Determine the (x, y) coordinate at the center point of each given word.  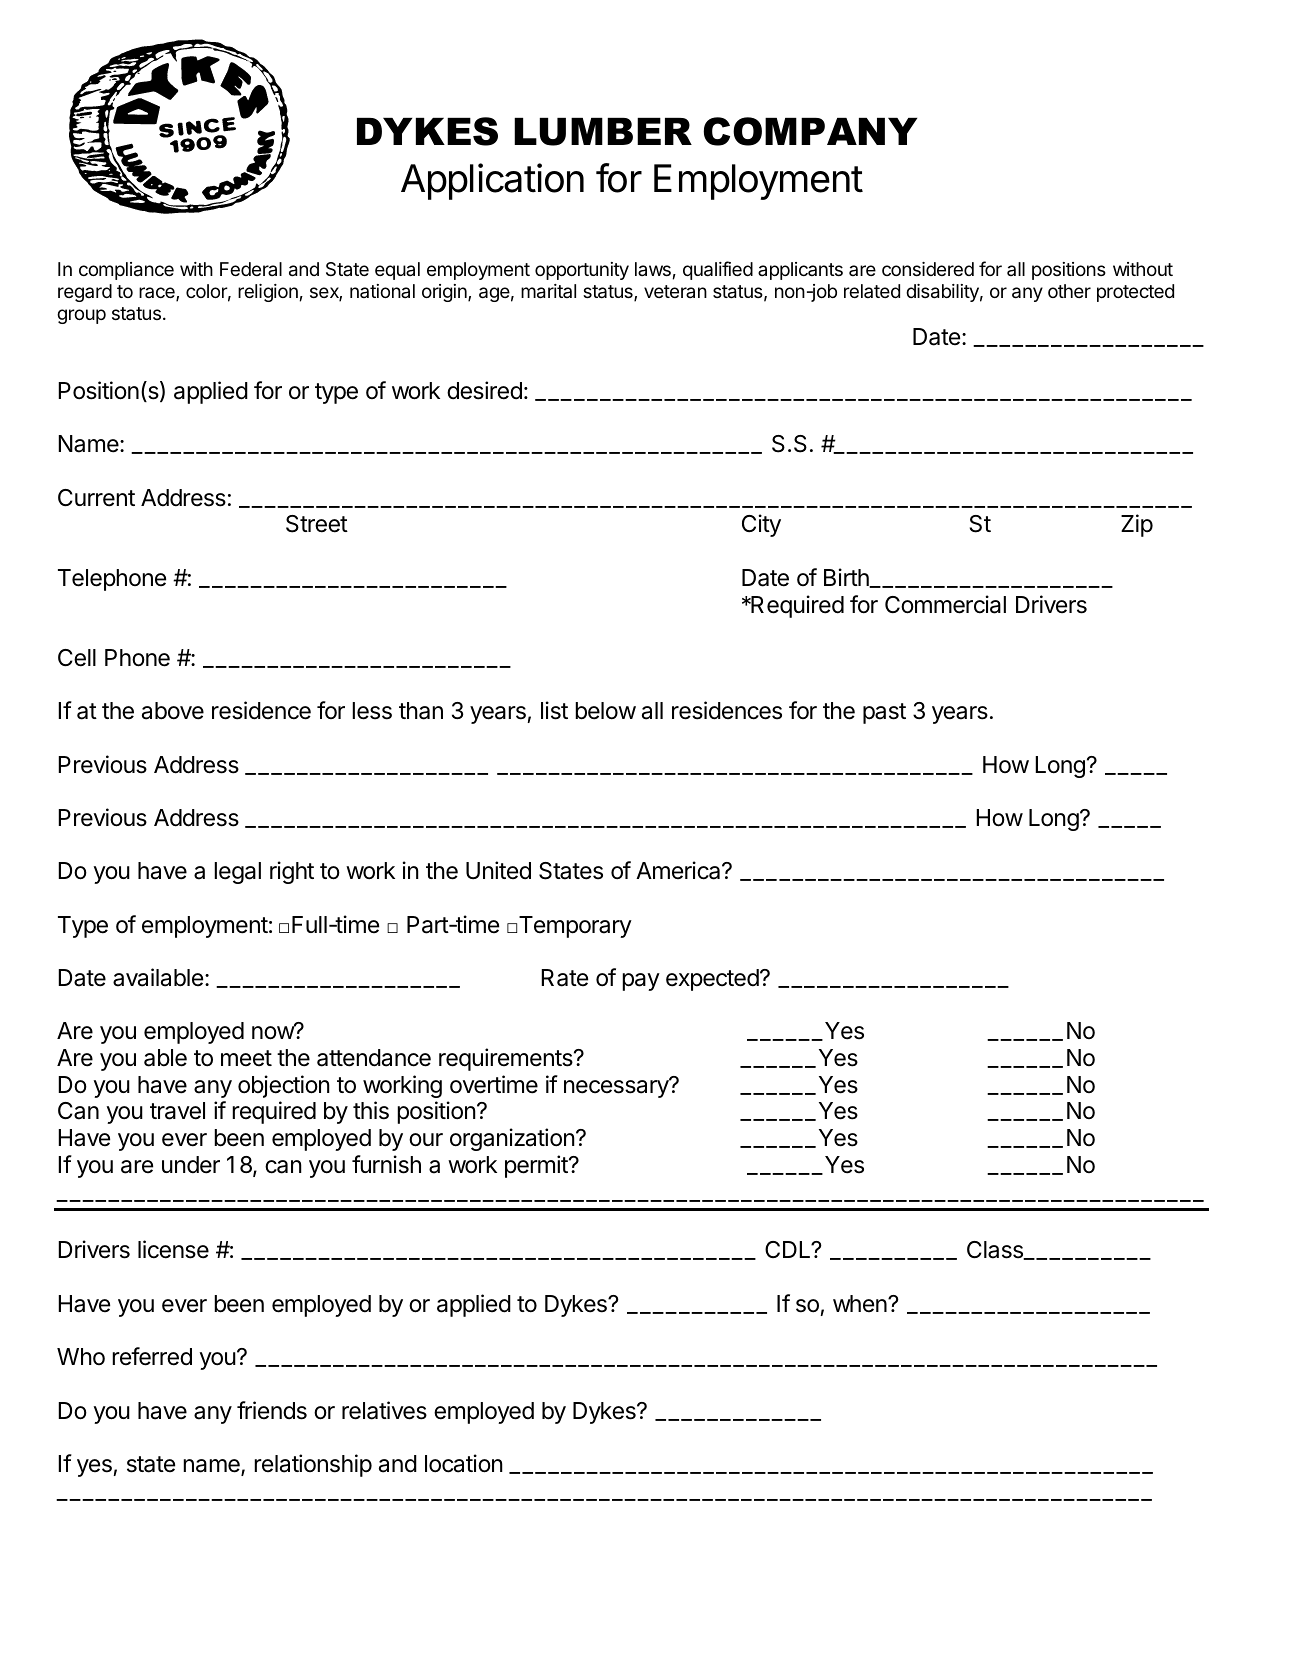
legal (237, 873)
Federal (251, 269)
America (679, 870)
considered (928, 269)
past (884, 713)
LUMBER (603, 132)
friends (272, 1410)
